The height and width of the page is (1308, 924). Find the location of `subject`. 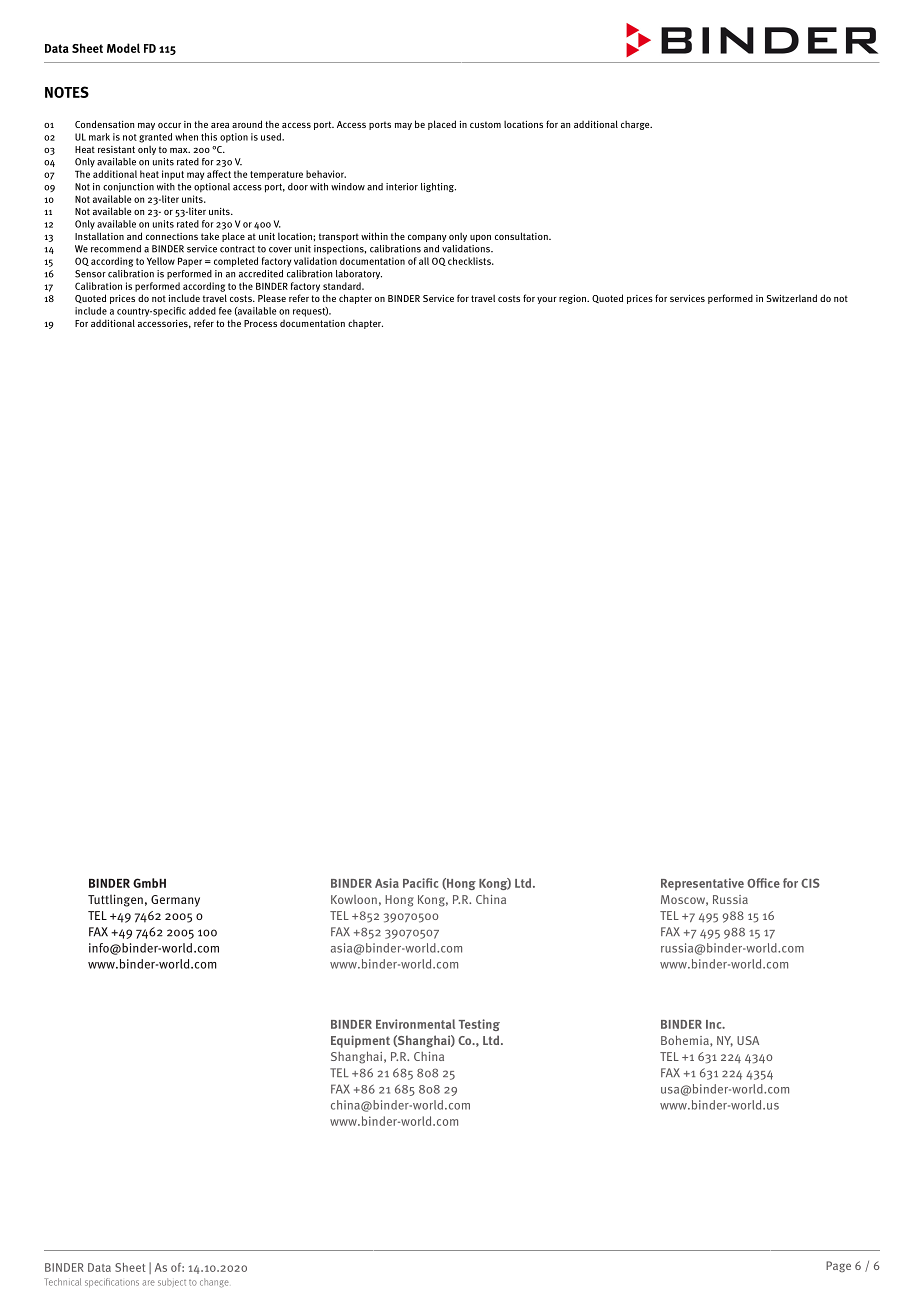

subject is located at coordinates (172, 1282).
